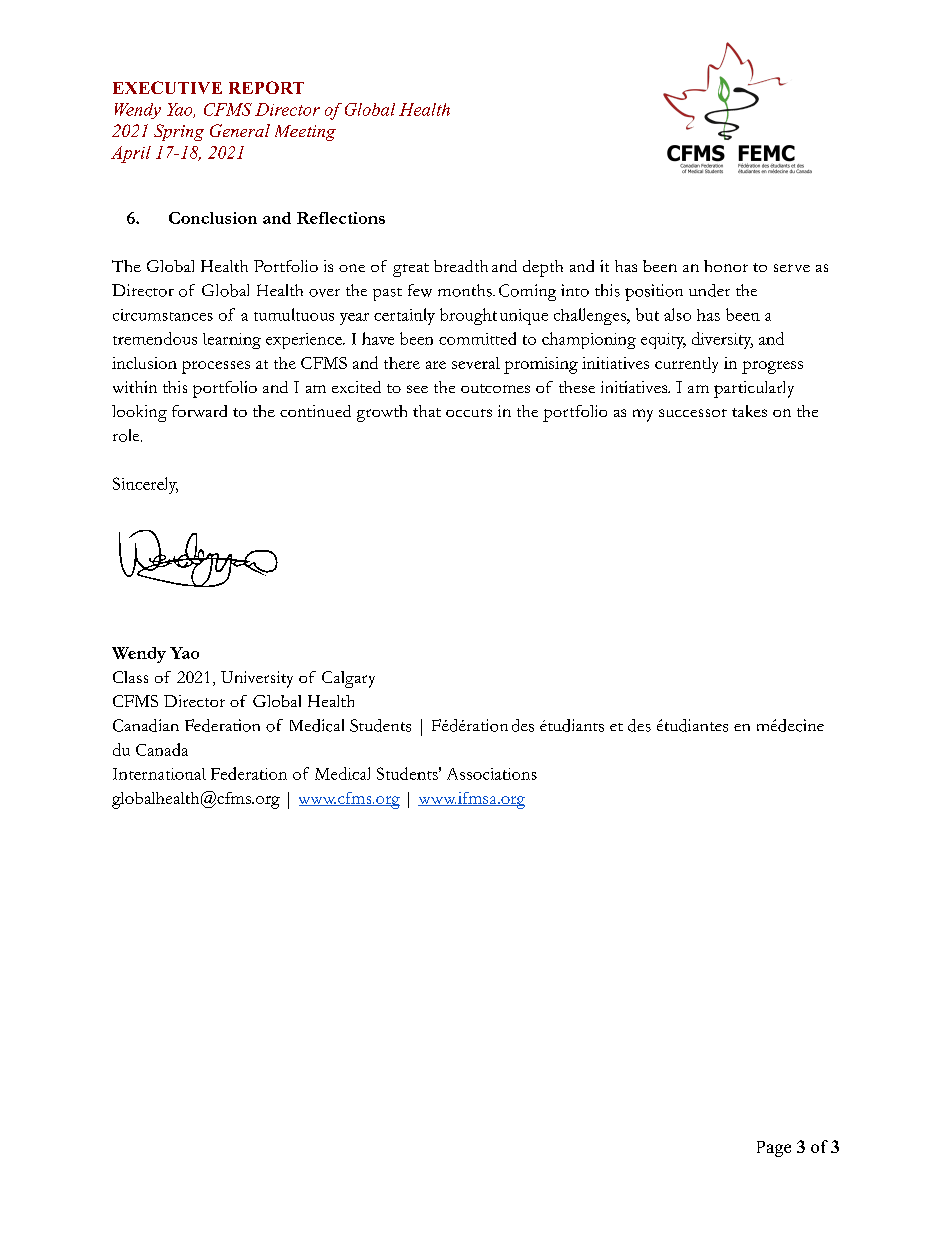 The width and height of the document is (952, 1233). What do you see at coordinates (305, 133) in the document?
I see `Meeting` at bounding box center [305, 133].
